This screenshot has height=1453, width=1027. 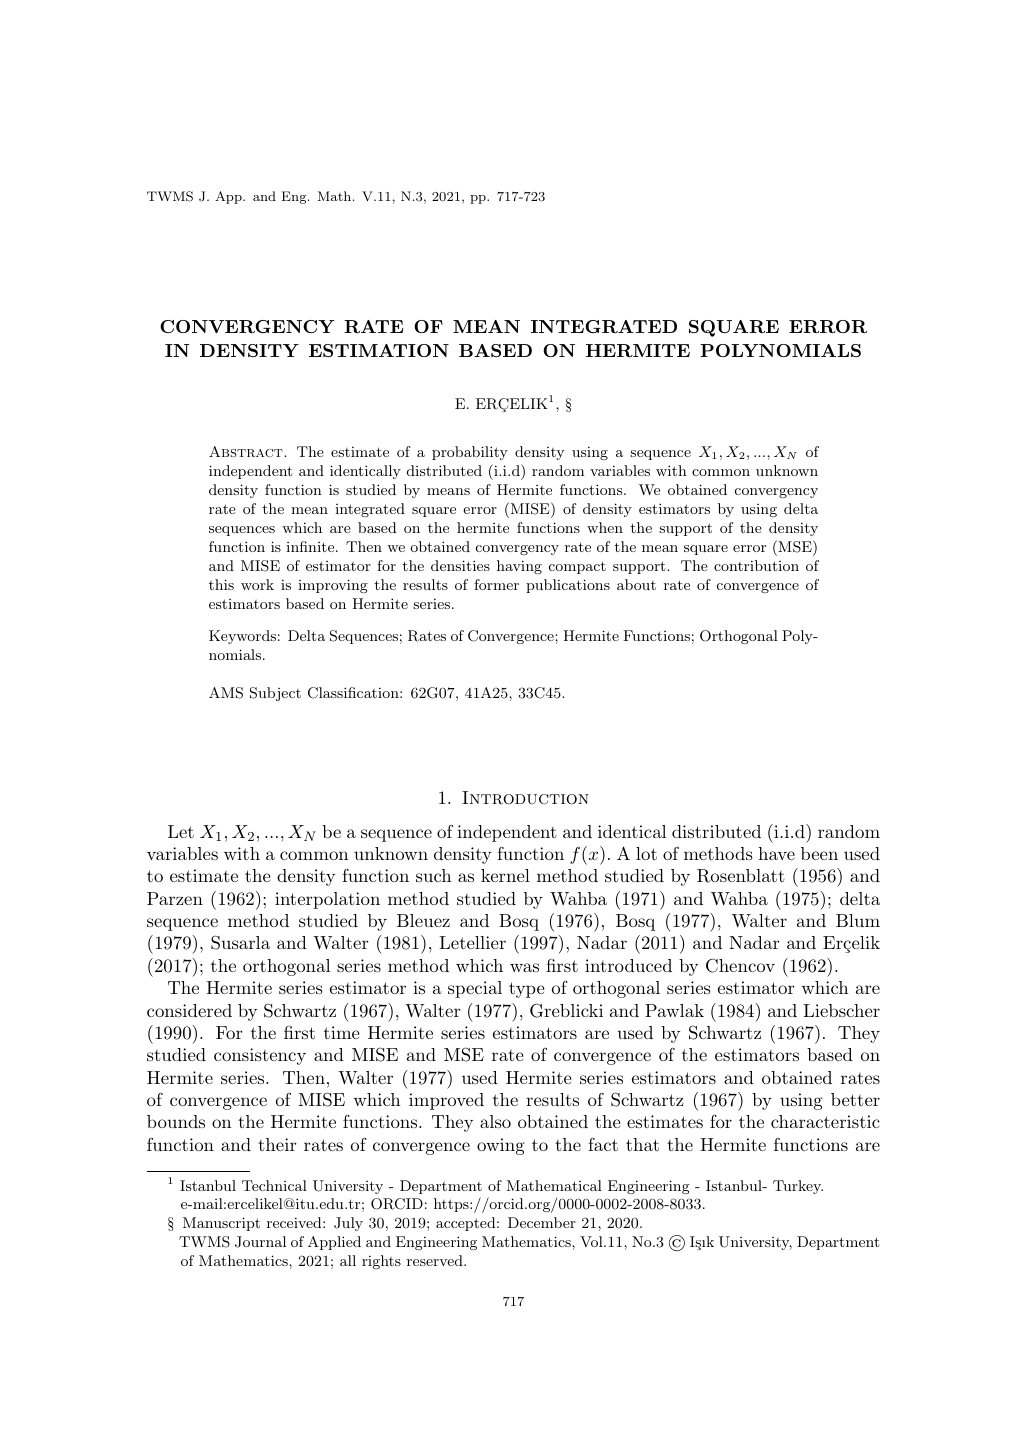 I want to click on probability, so click(x=470, y=453).
